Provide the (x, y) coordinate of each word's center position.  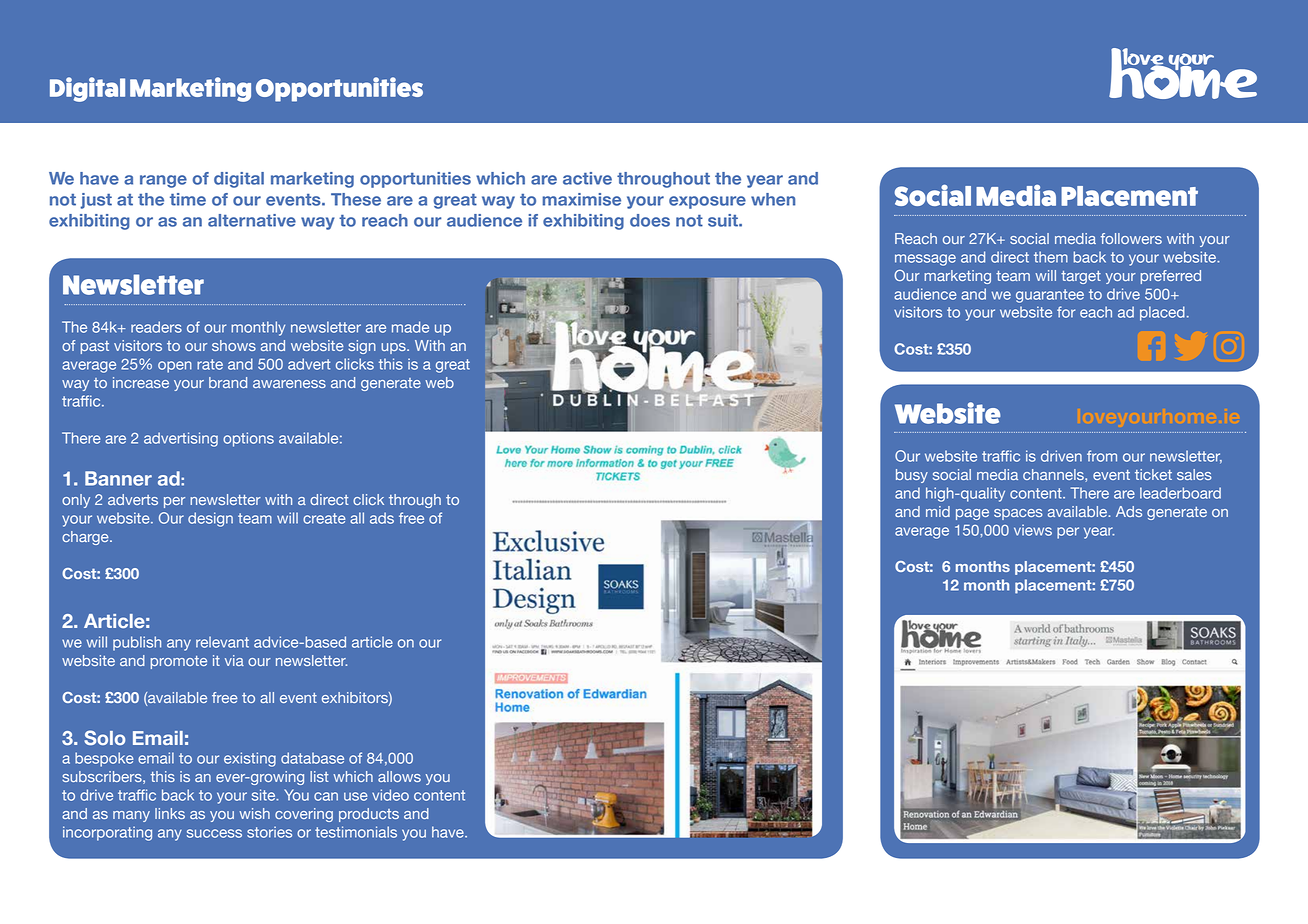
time (188, 199)
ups (394, 348)
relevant (222, 642)
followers (1131, 238)
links (170, 813)
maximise (581, 199)
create (324, 518)
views (1033, 530)
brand (228, 382)
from (1102, 456)
